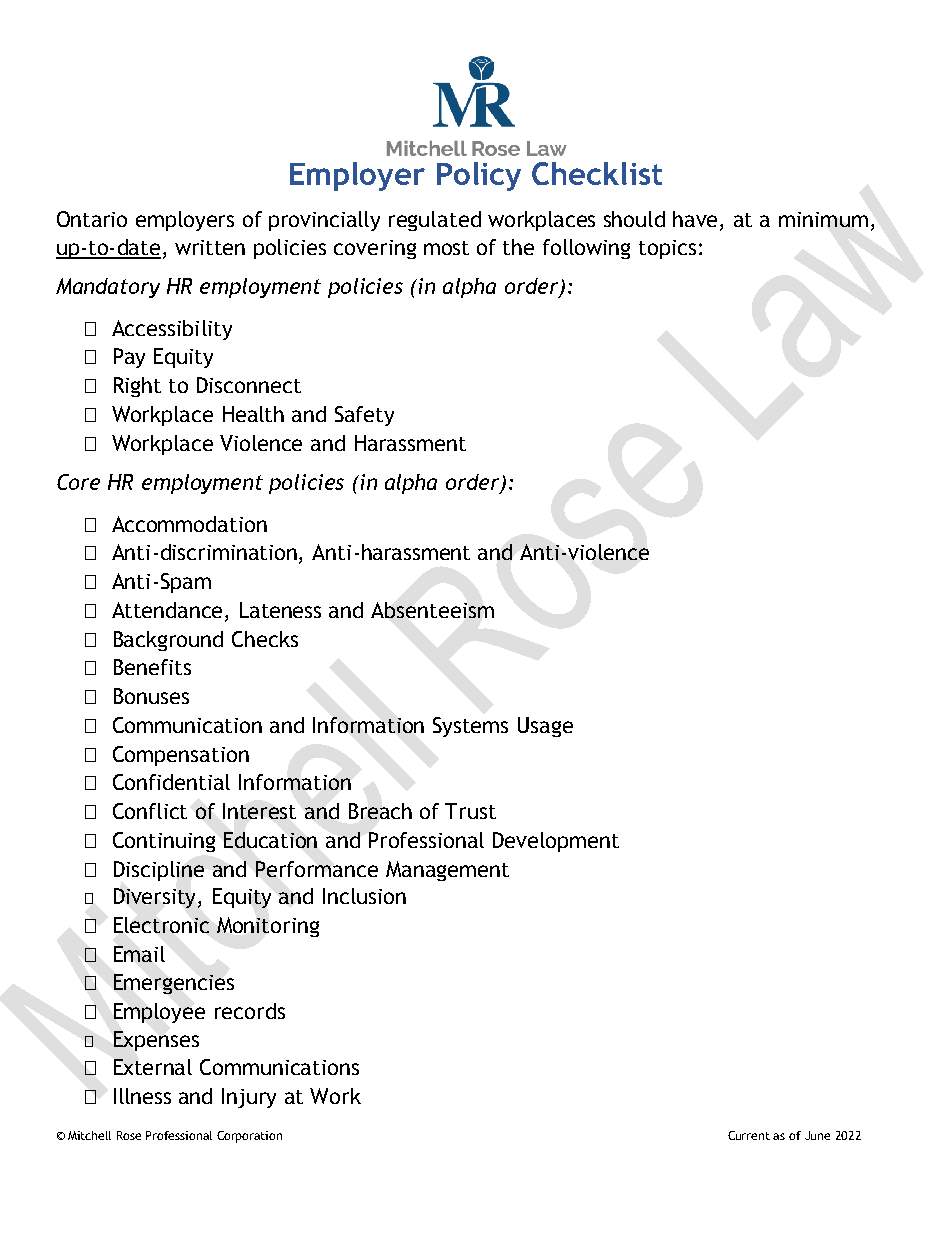 The width and height of the document is (952, 1233). I want to click on regulated, so click(435, 221).
